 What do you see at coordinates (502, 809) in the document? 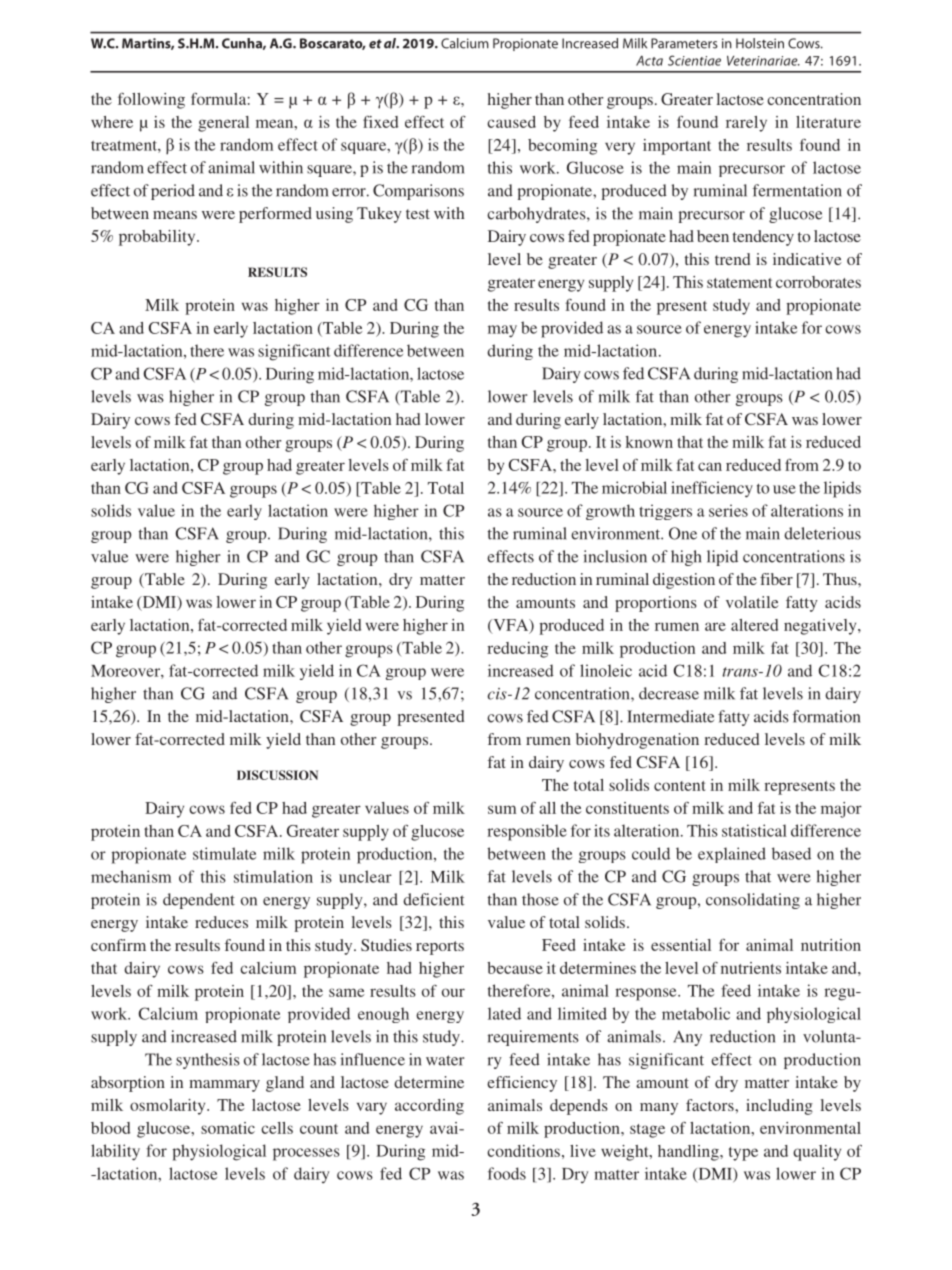
I see `sum` at bounding box center [502, 809].
